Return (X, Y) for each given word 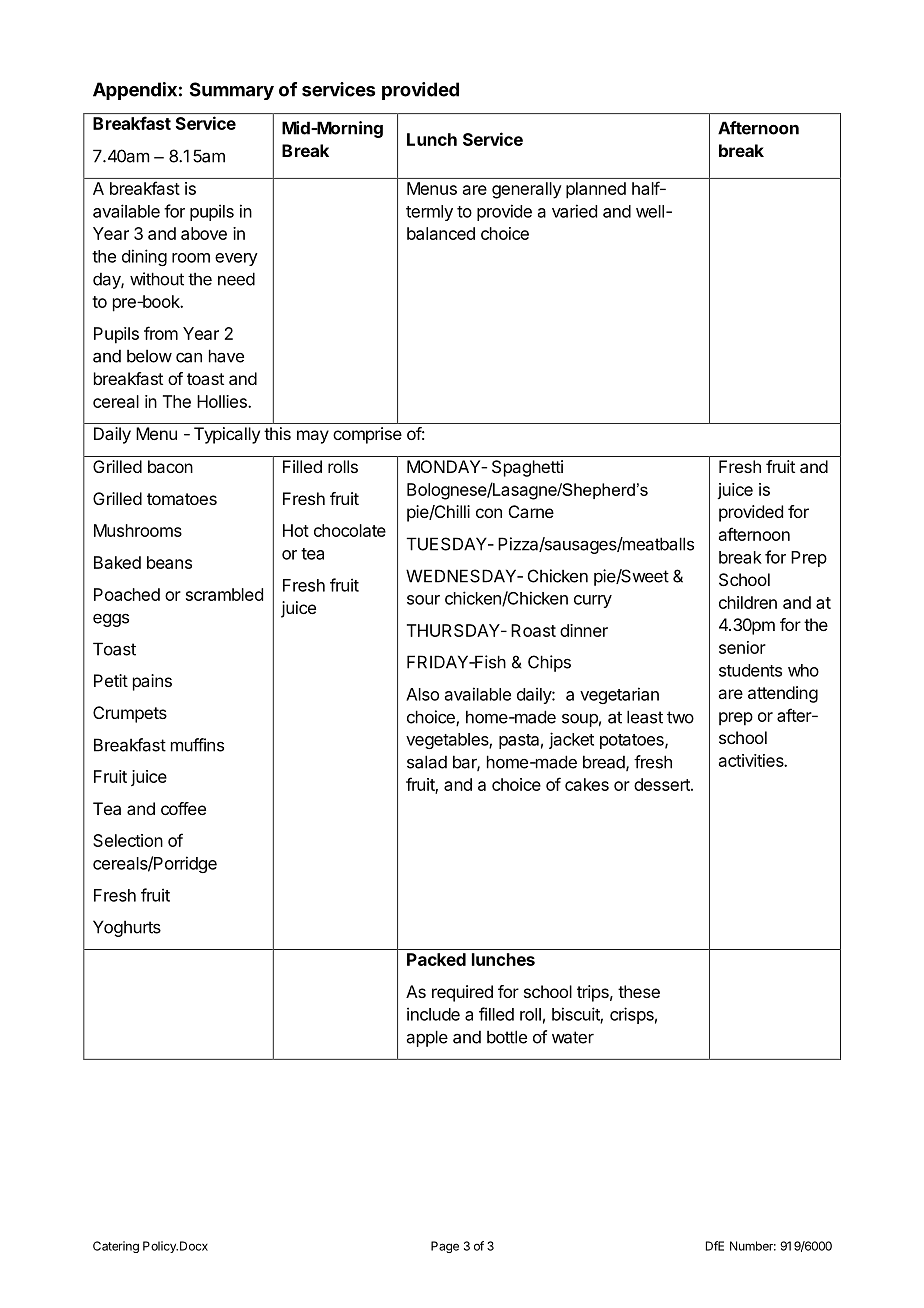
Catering (116, 1247)
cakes (587, 784)
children (748, 602)
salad (427, 762)
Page (445, 1247)
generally (527, 190)
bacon (170, 466)
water (573, 1037)
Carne (531, 511)
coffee (183, 808)
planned (596, 190)
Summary (232, 91)
